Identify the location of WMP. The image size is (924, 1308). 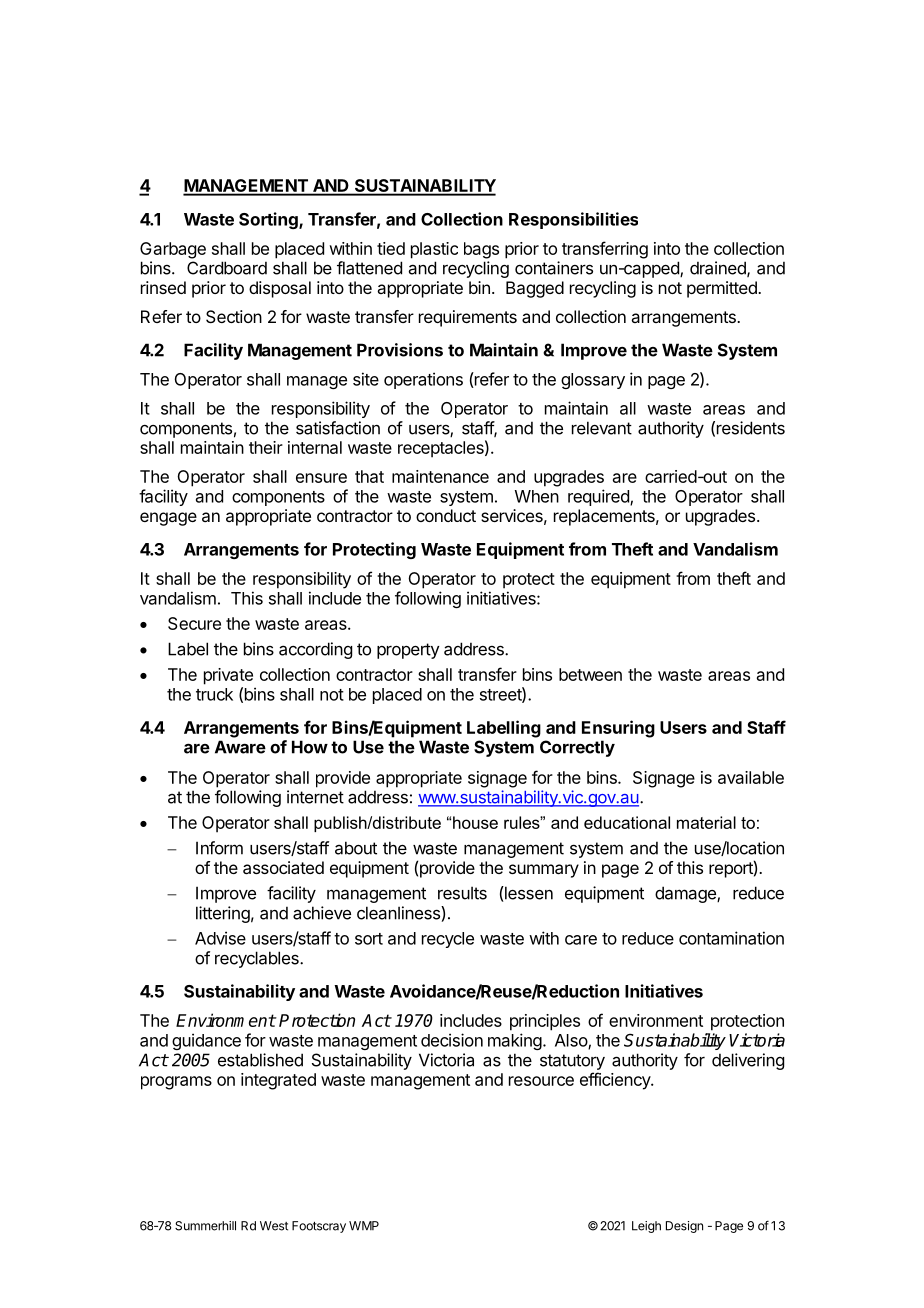
(364, 1226).
